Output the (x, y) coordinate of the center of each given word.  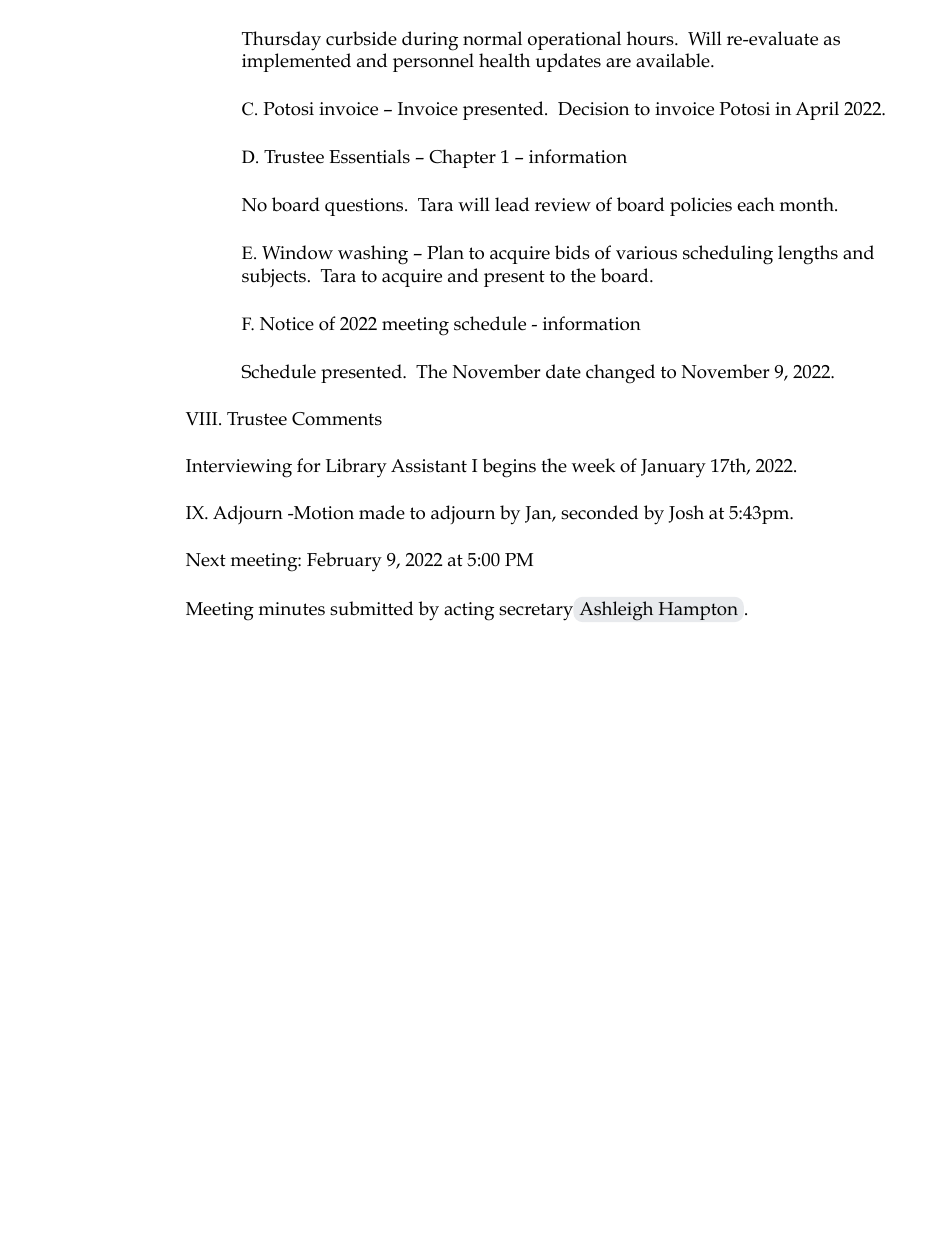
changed (620, 374)
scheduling (728, 255)
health (504, 60)
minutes (292, 609)
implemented (296, 62)
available (674, 60)
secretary (536, 612)
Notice (287, 324)
